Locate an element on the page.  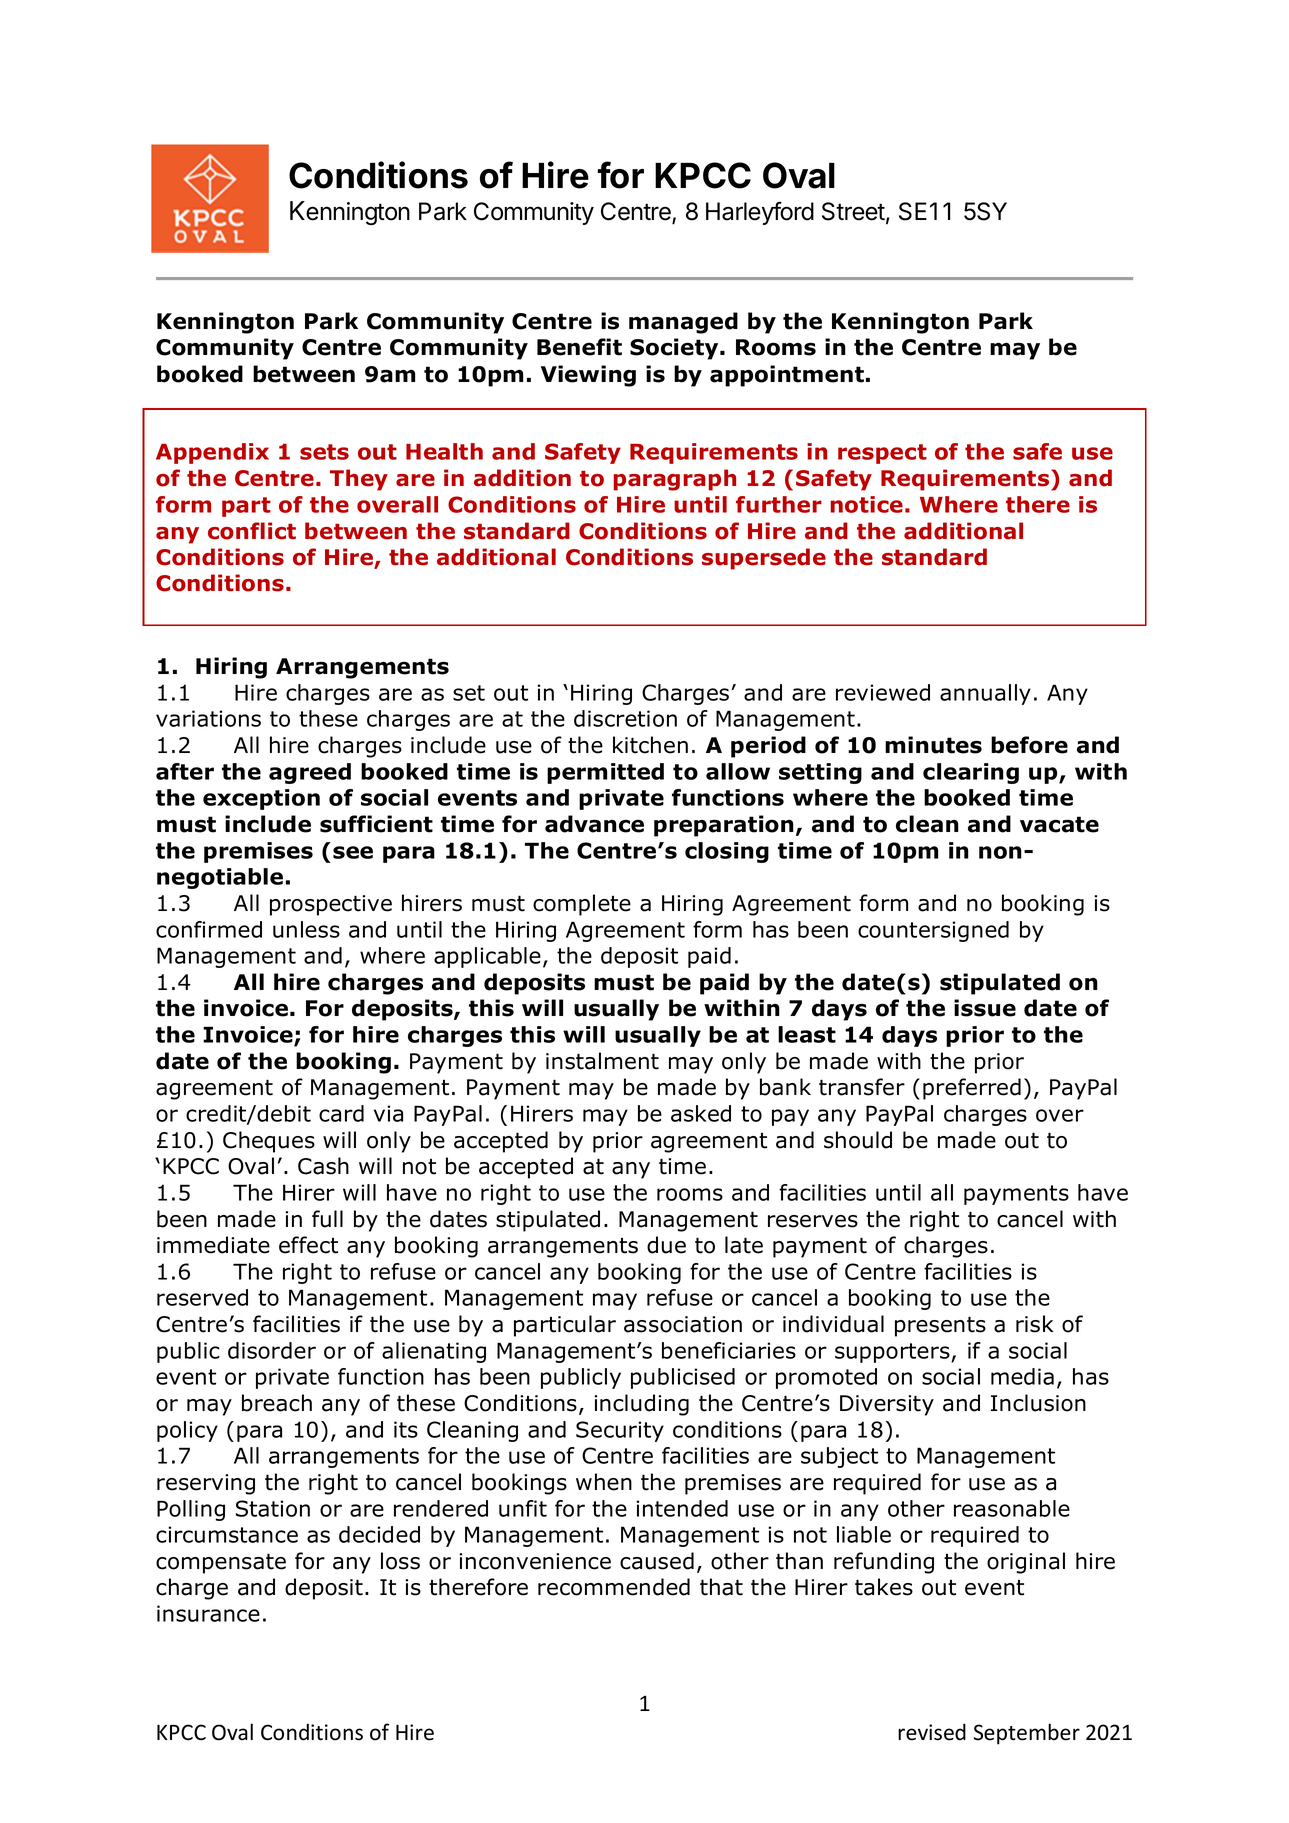
discretion is located at coordinates (625, 718).
